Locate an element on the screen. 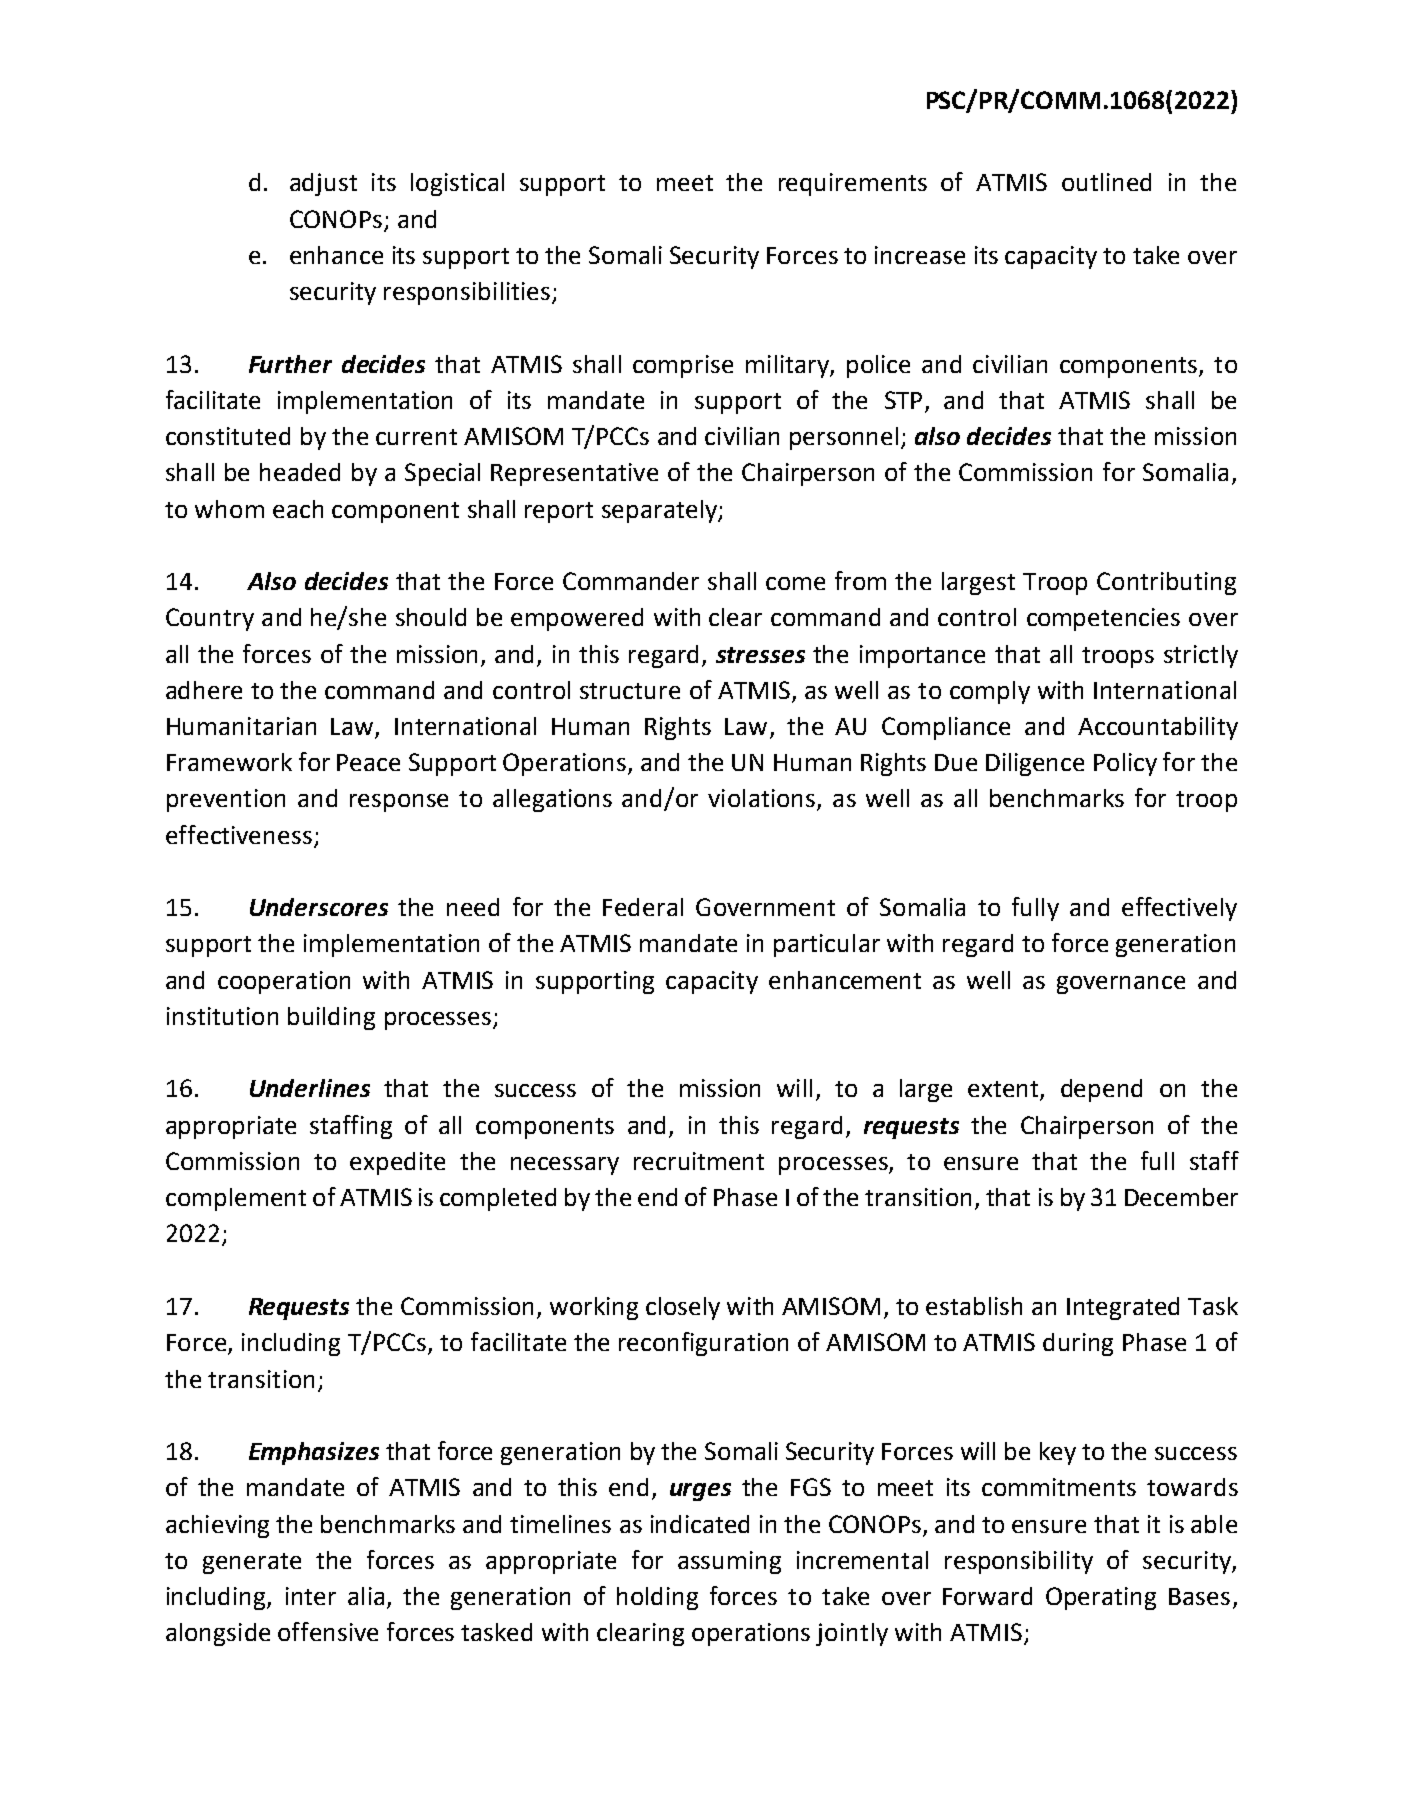 This screenshot has width=1403, height=1816. outlined is located at coordinates (1106, 182).
